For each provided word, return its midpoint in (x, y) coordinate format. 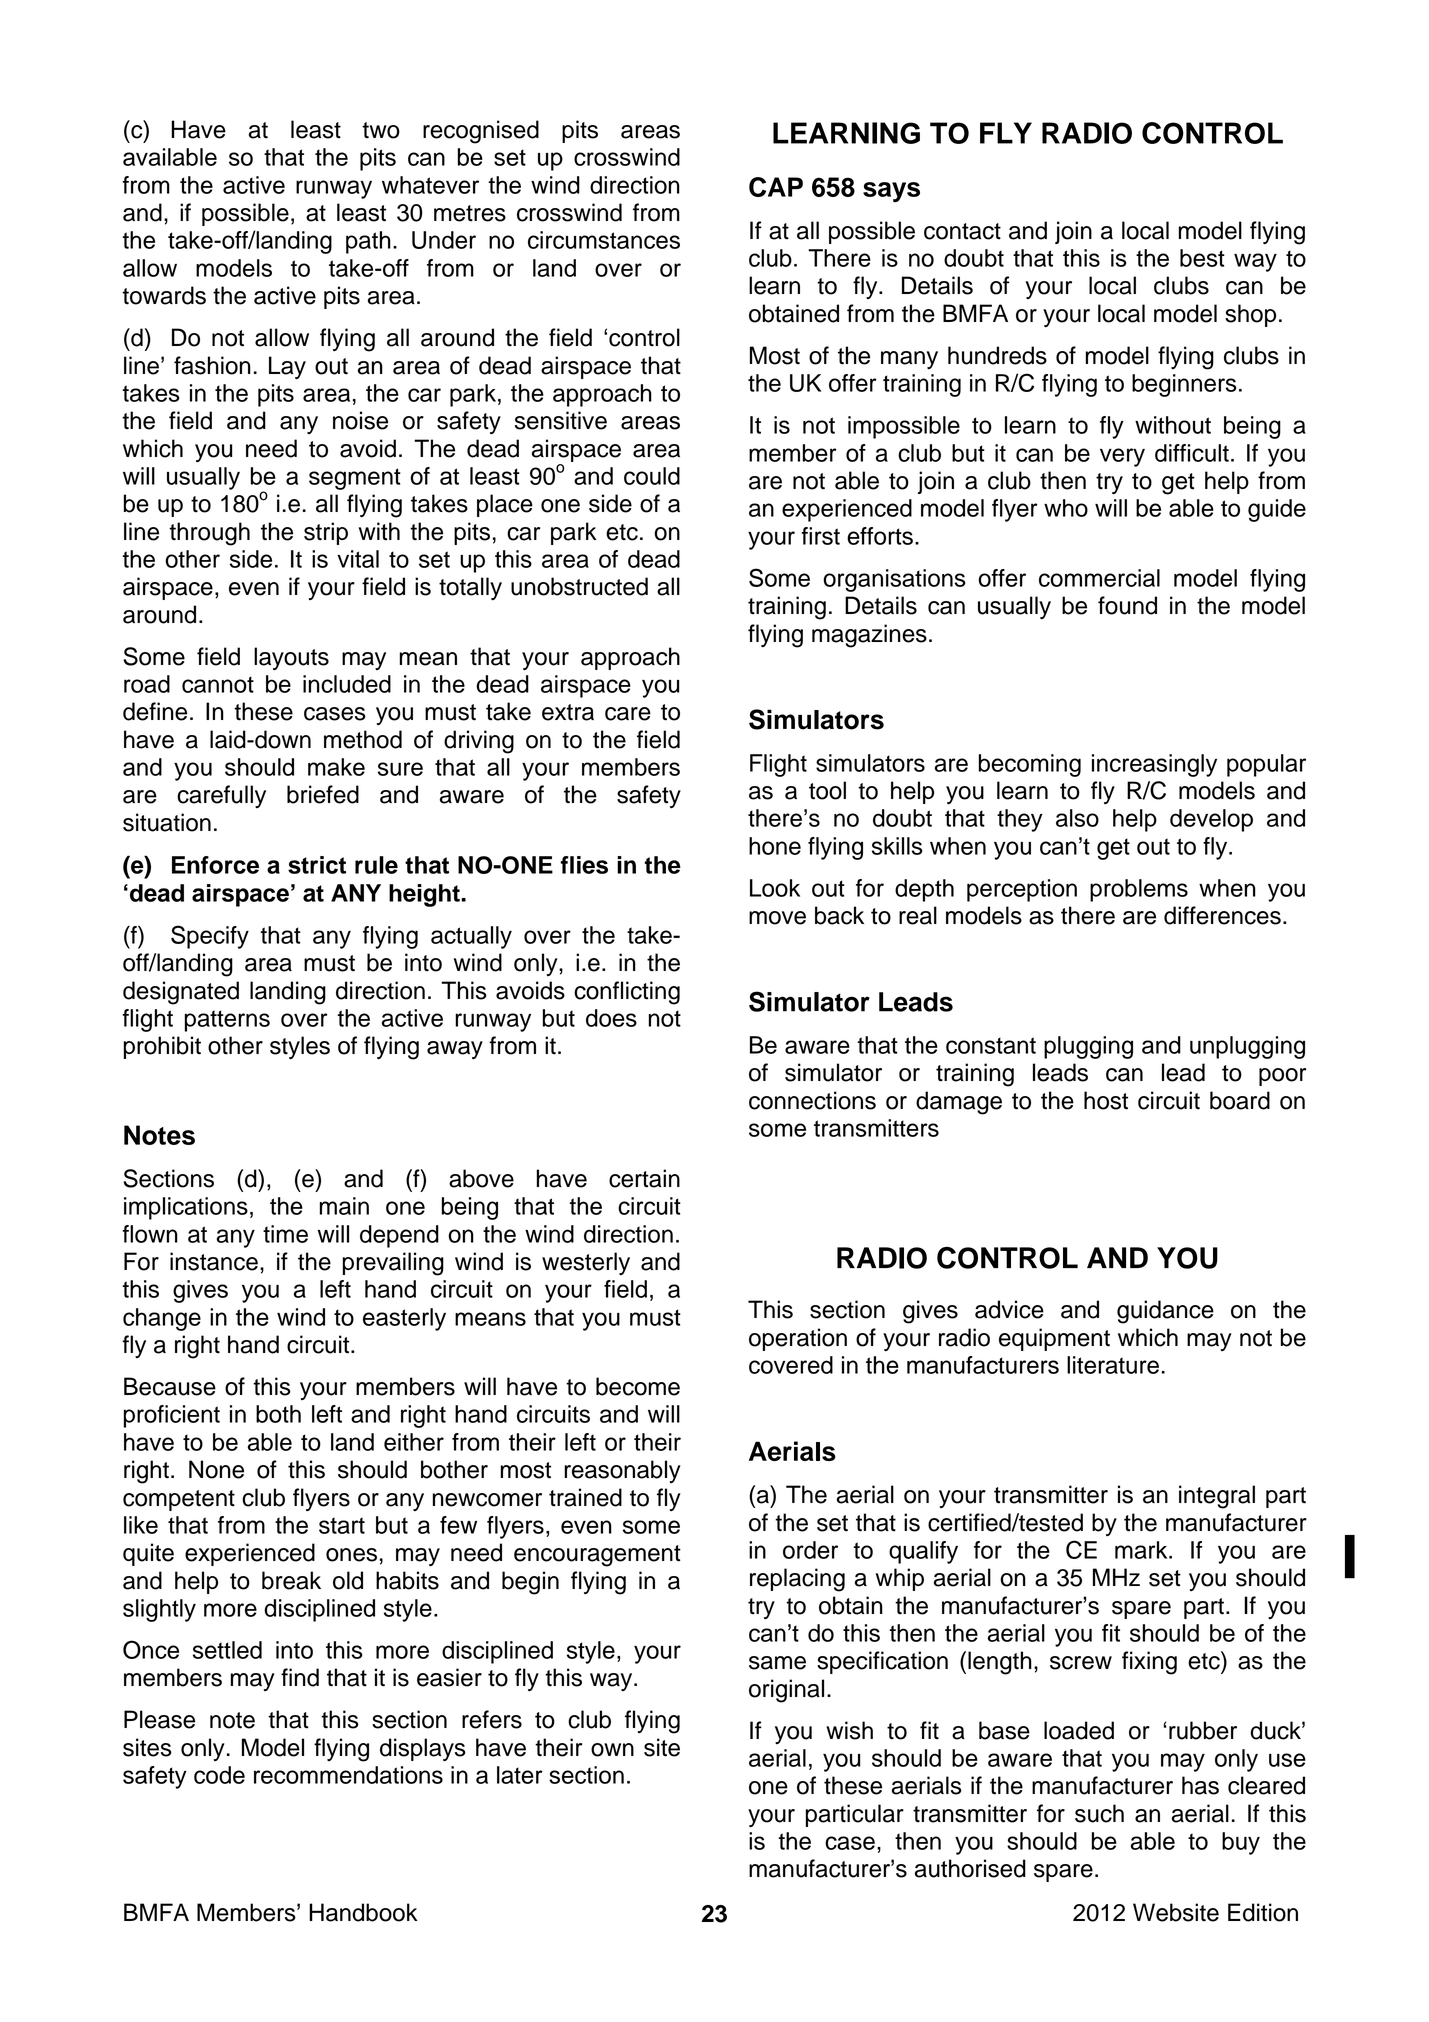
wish (849, 1730)
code (219, 1775)
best (1202, 258)
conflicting (627, 993)
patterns (227, 1021)
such (1099, 1813)
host (1106, 1100)
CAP (776, 187)
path (368, 242)
